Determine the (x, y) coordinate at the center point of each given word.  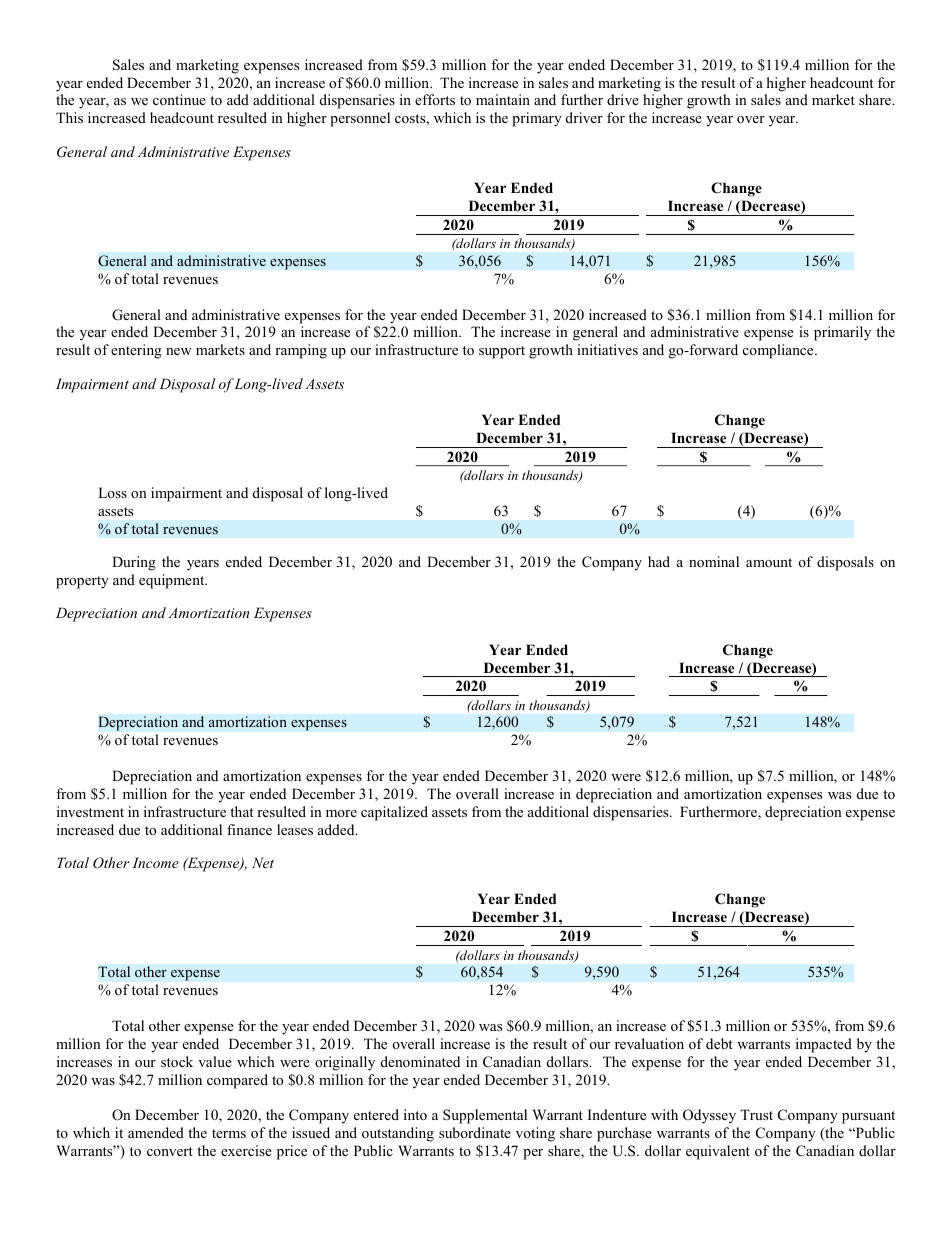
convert (170, 1151)
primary (537, 119)
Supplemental (485, 1116)
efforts (435, 99)
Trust (756, 1114)
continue (179, 99)
